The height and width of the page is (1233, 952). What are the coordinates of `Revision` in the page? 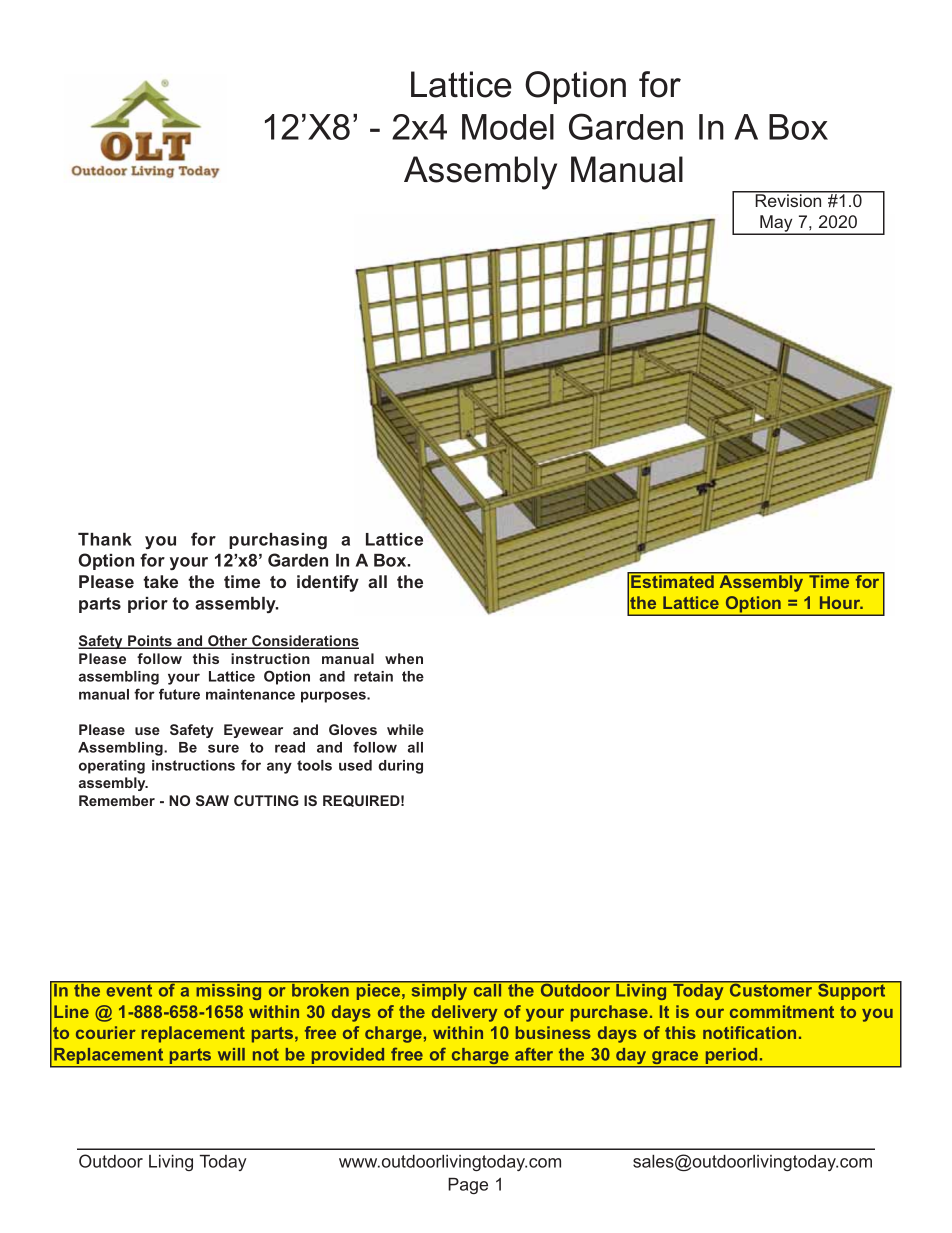 It's located at (788, 199).
